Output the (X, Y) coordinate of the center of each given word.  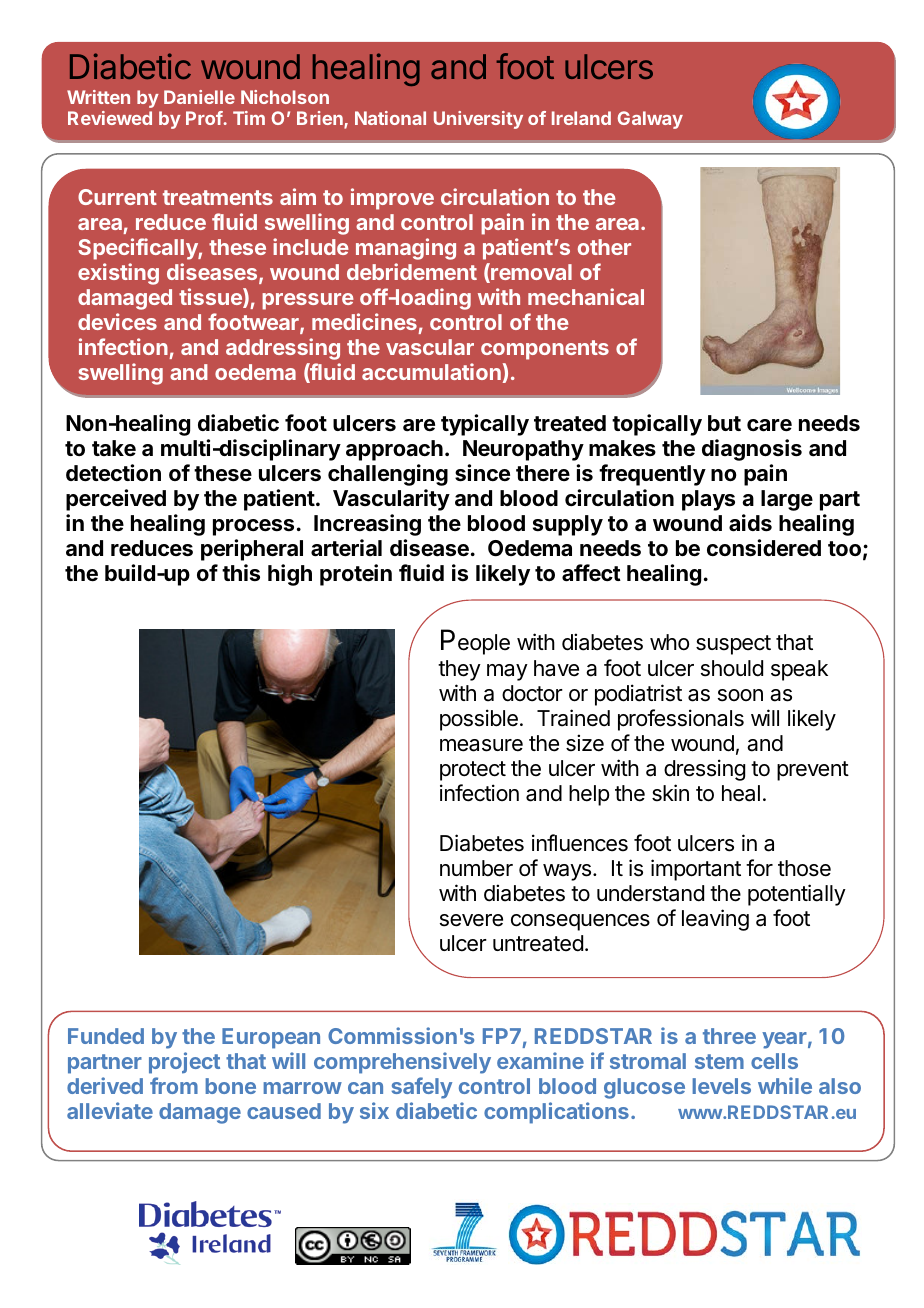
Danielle (199, 97)
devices (117, 321)
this (241, 573)
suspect (733, 645)
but (724, 423)
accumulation (431, 371)
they (459, 670)
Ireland (581, 118)
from (174, 1085)
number (476, 868)
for (759, 868)
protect (473, 771)
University (478, 120)
